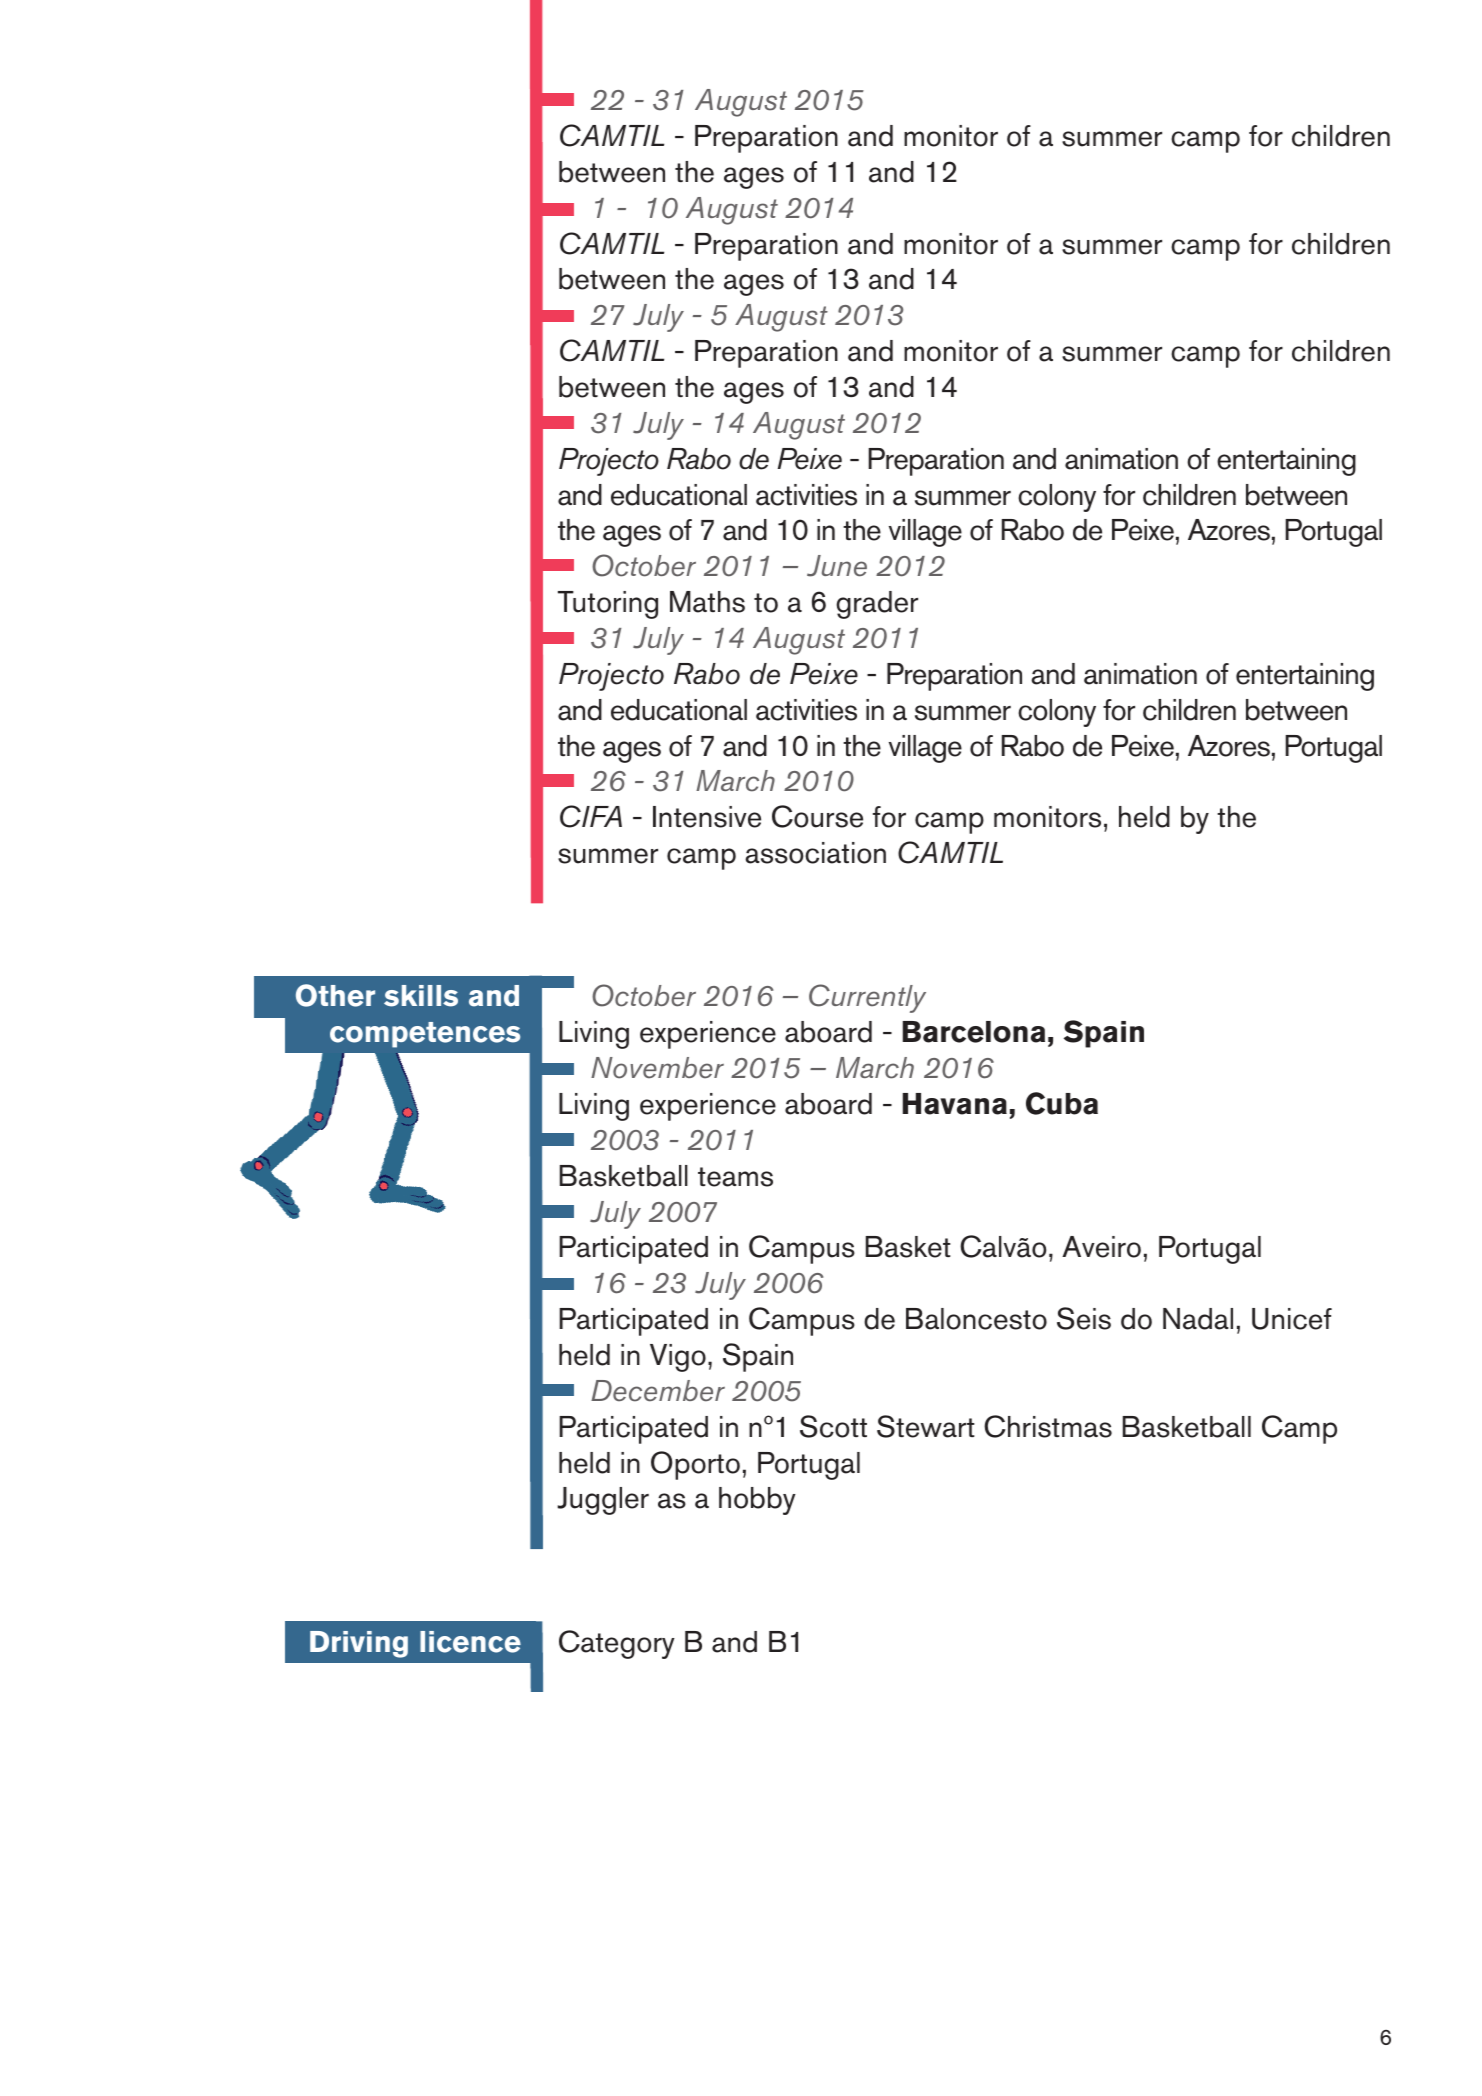 The image size is (1482, 2096). Describe the element at coordinates (1048, 1426) in the screenshot. I see `Christmas` at that location.
